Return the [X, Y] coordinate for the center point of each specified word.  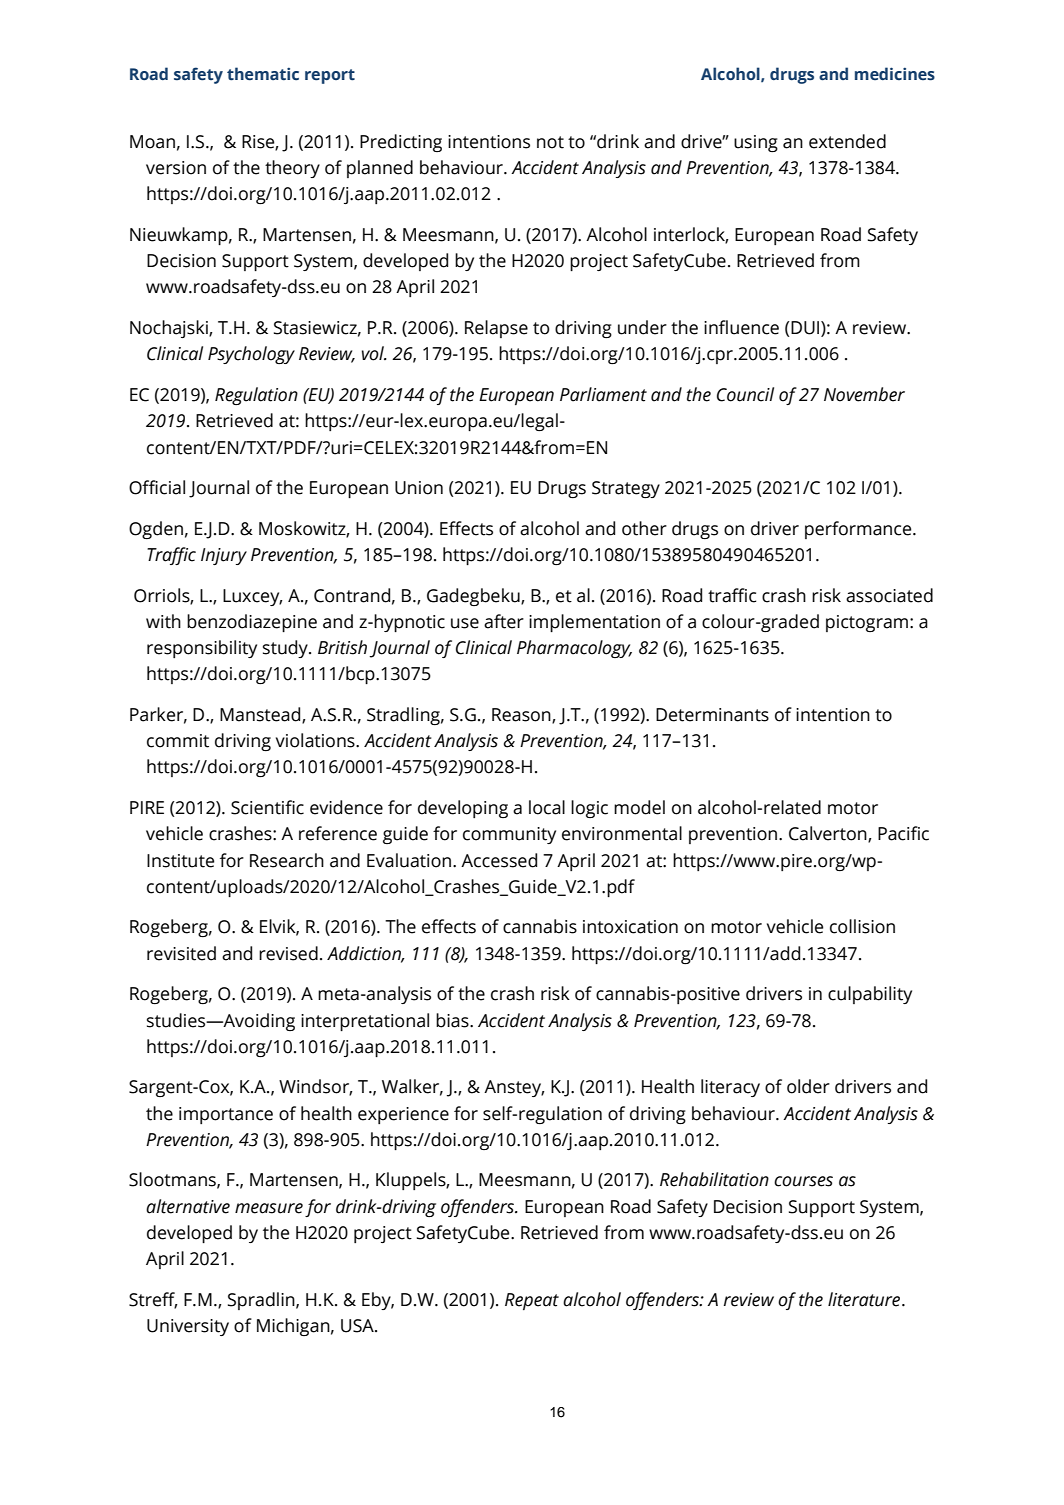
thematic [263, 74]
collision [862, 926]
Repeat [532, 1301]
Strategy [626, 489]
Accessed [499, 860]
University [188, 1327]
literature [865, 1299]
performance [859, 530]
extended [847, 141]
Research [287, 860]
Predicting [401, 143]
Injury [224, 556]
